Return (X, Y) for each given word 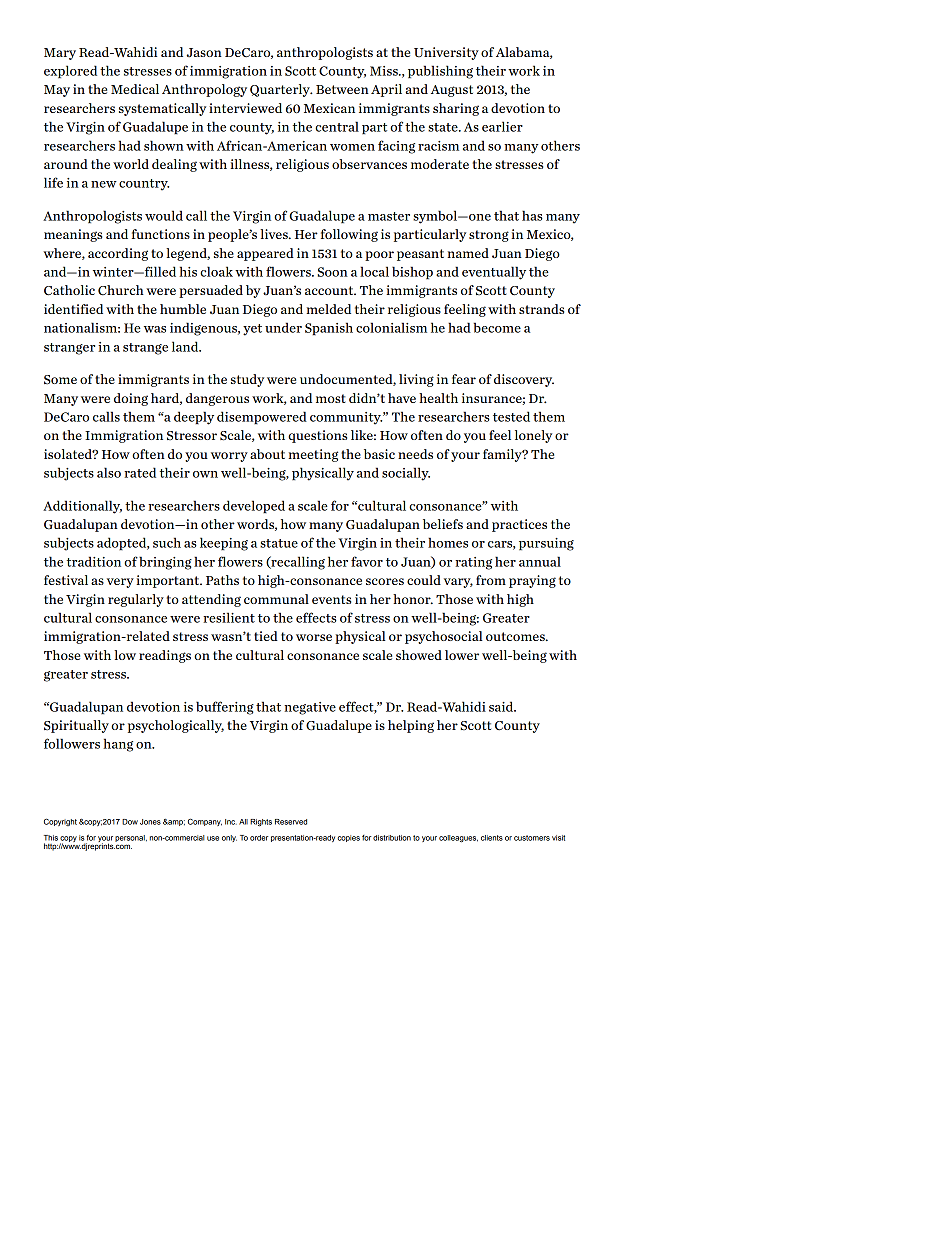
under (283, 327)
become (497, 327)
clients (492, 838)
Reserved (291, 822)
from (491, 580)
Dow (130, 822)
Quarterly (281, 90)
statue (279, 543)
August (452, 91)
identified (73, 309)
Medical (135, 89)
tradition (94, 561)
